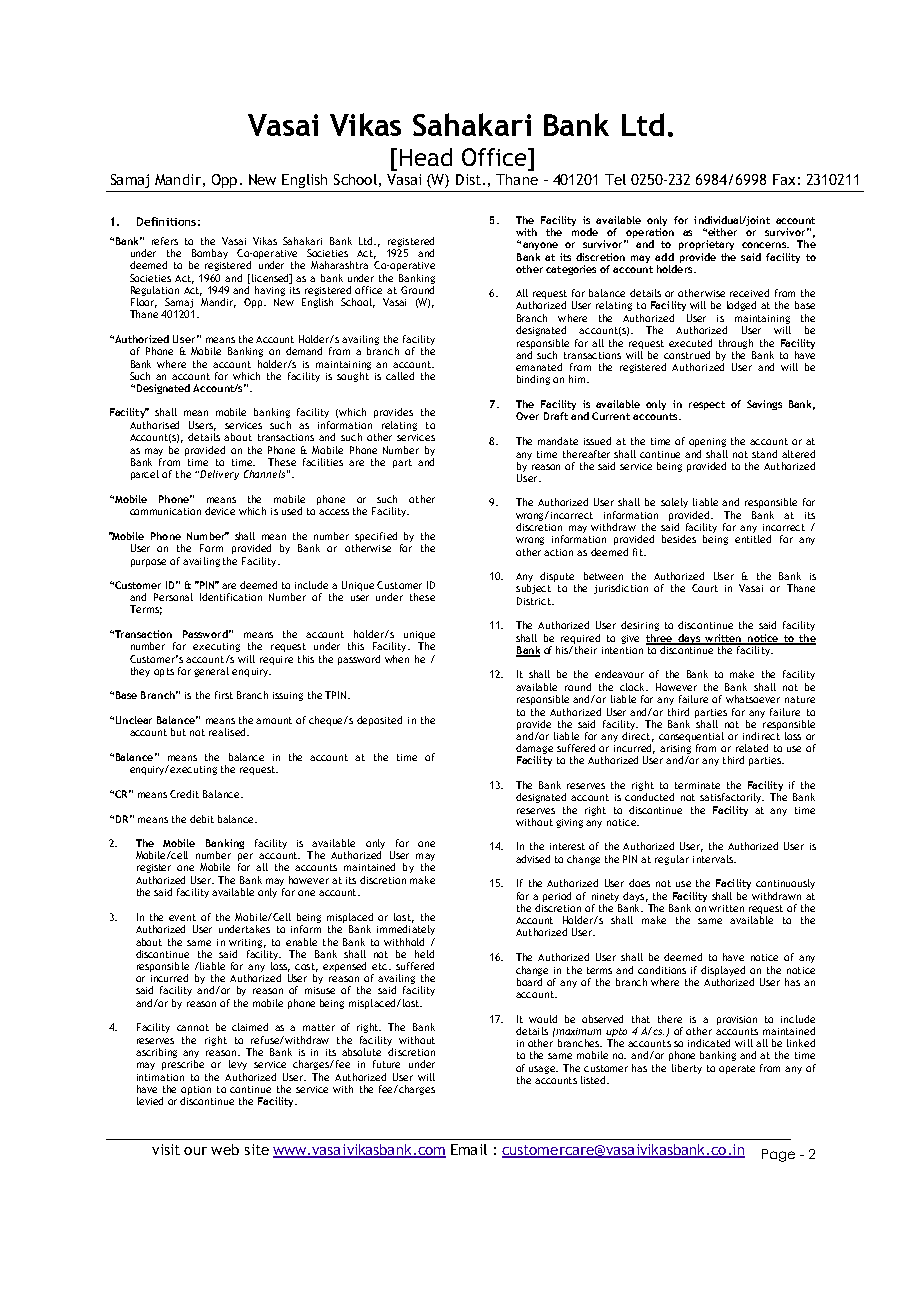  What do you see at coordinates (220, 511) in the screenshot?
I see `device` at bounding box center [220, 511].
